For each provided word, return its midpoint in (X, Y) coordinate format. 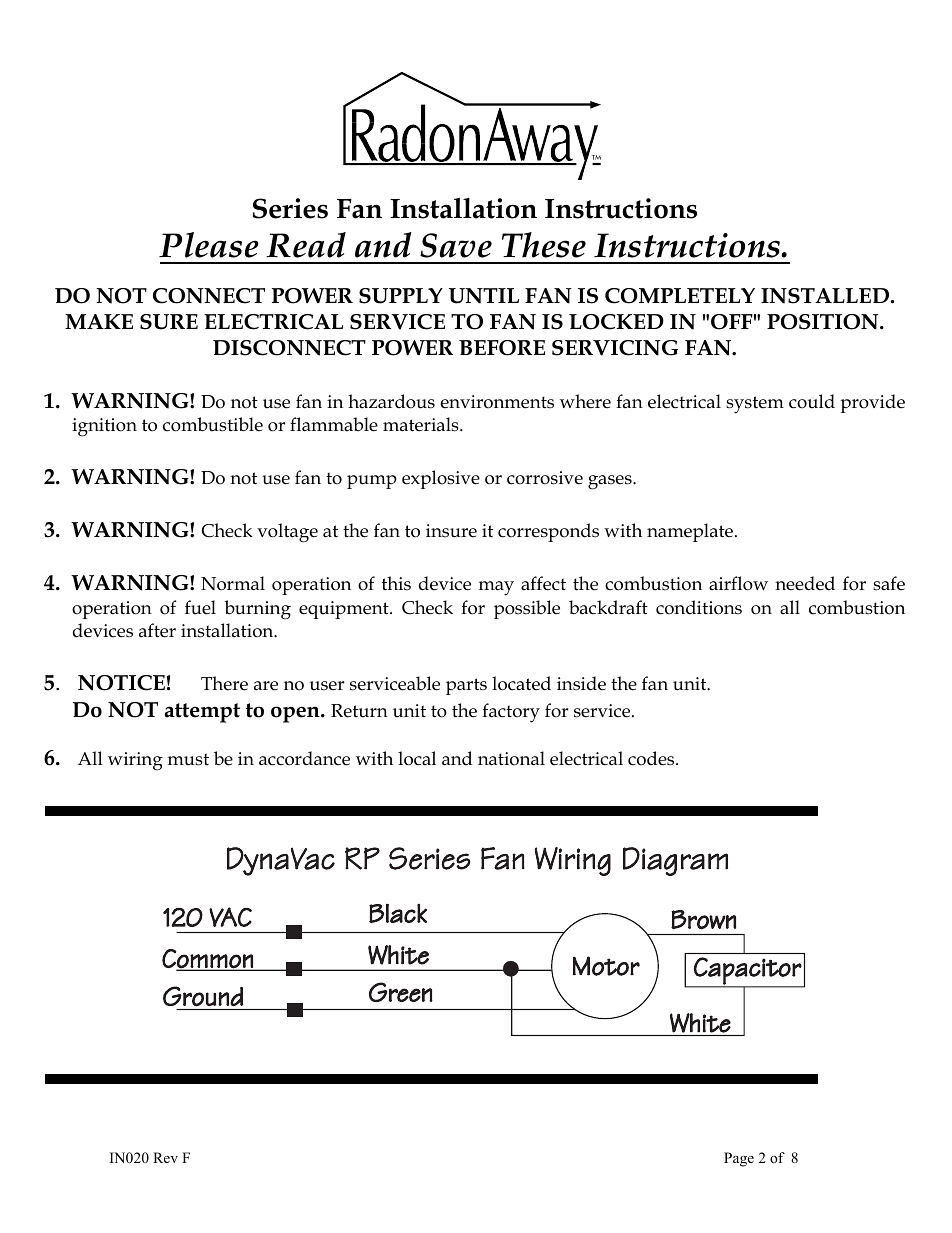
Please (209, 245)
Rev (165, 1157)
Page (739, 1159)
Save (456, 245)
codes (652, 758)
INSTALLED (826, 296)
